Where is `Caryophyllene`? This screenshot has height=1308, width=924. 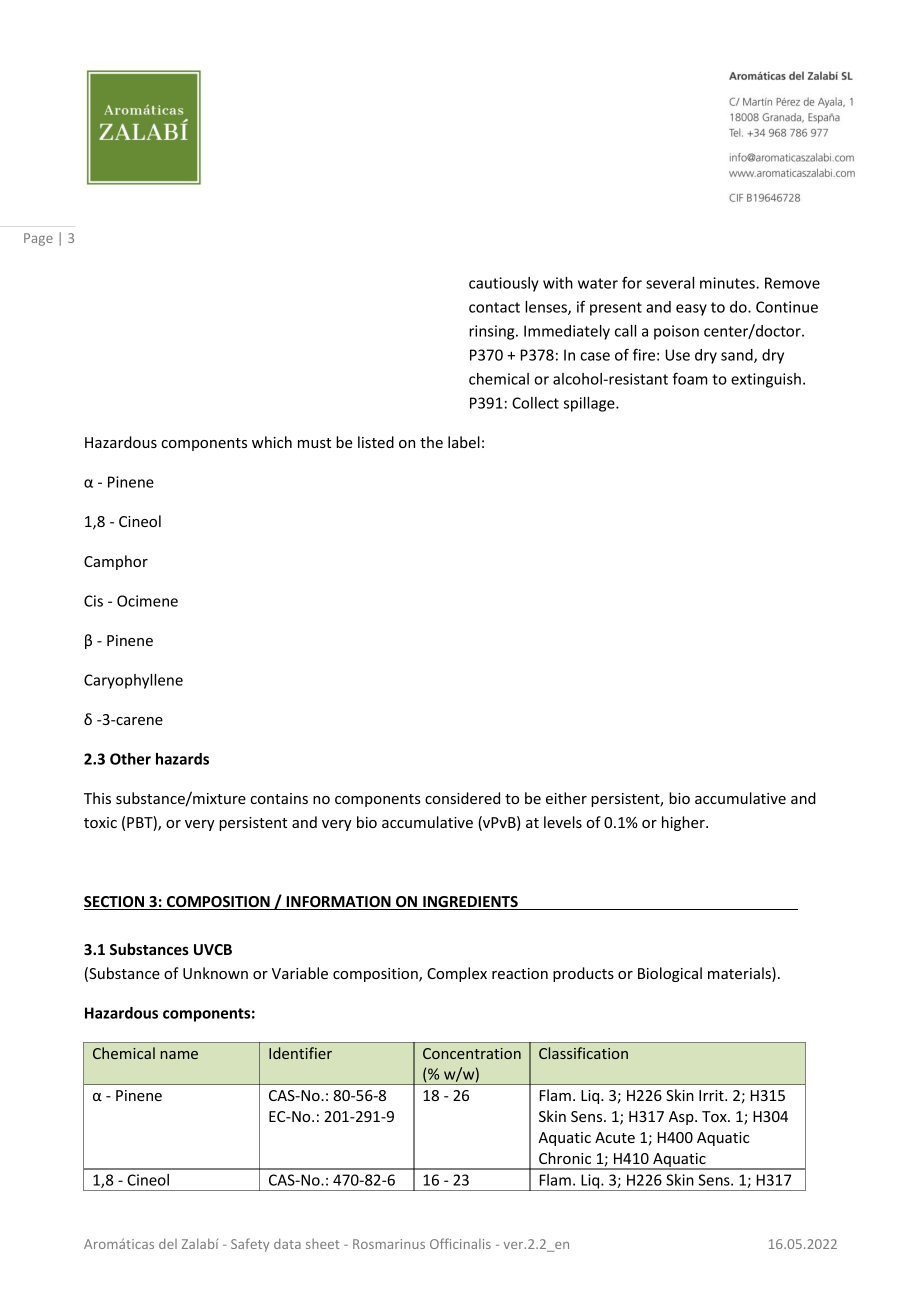 Caryophyllene is located at coordinates (133, 681).
